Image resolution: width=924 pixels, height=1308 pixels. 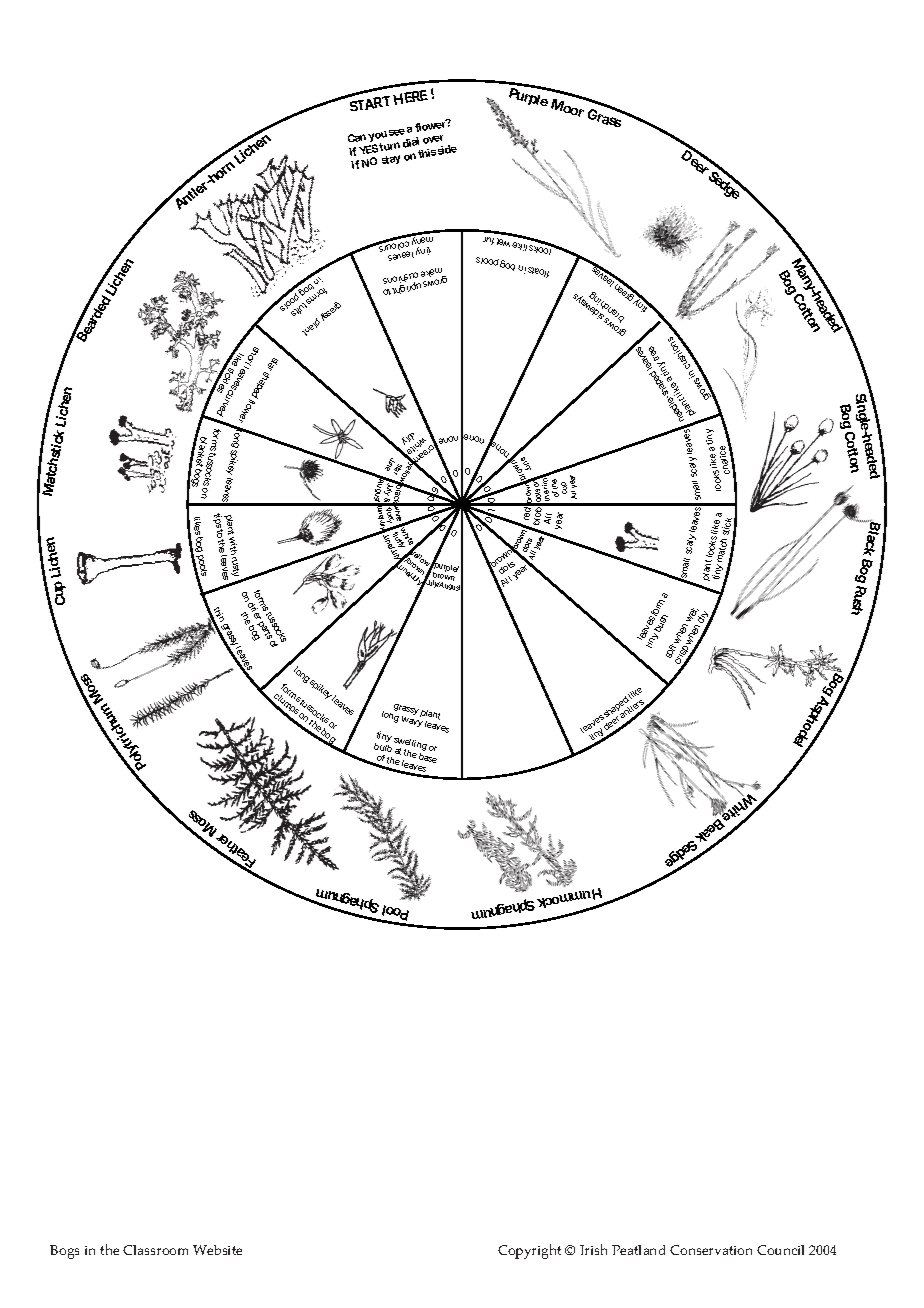 What do you see at coordinates (155, 1250) in the document?
I see `Classroom` at bounding box center [155, 1250].
